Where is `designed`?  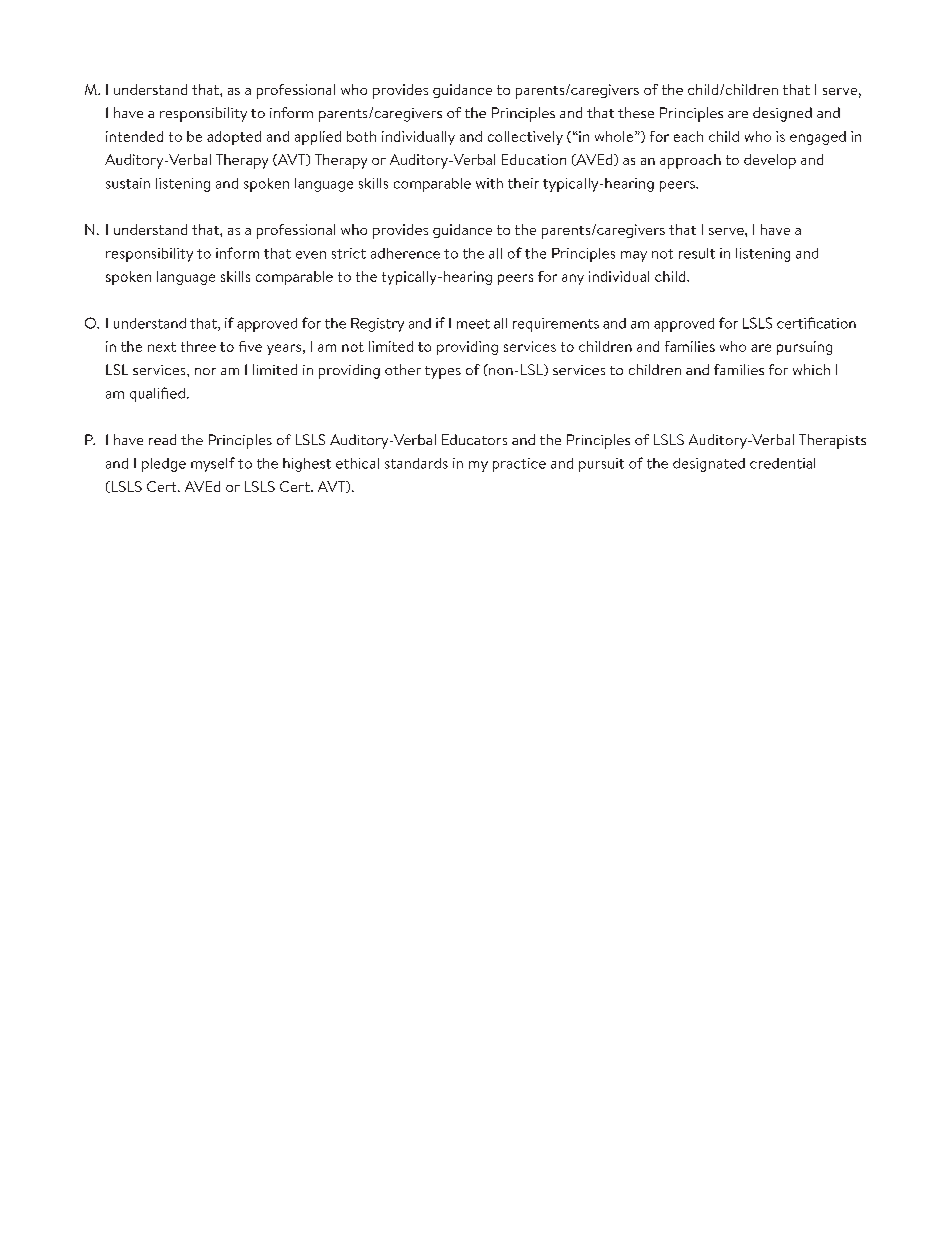 designed is located at coordinates (782, 114).
